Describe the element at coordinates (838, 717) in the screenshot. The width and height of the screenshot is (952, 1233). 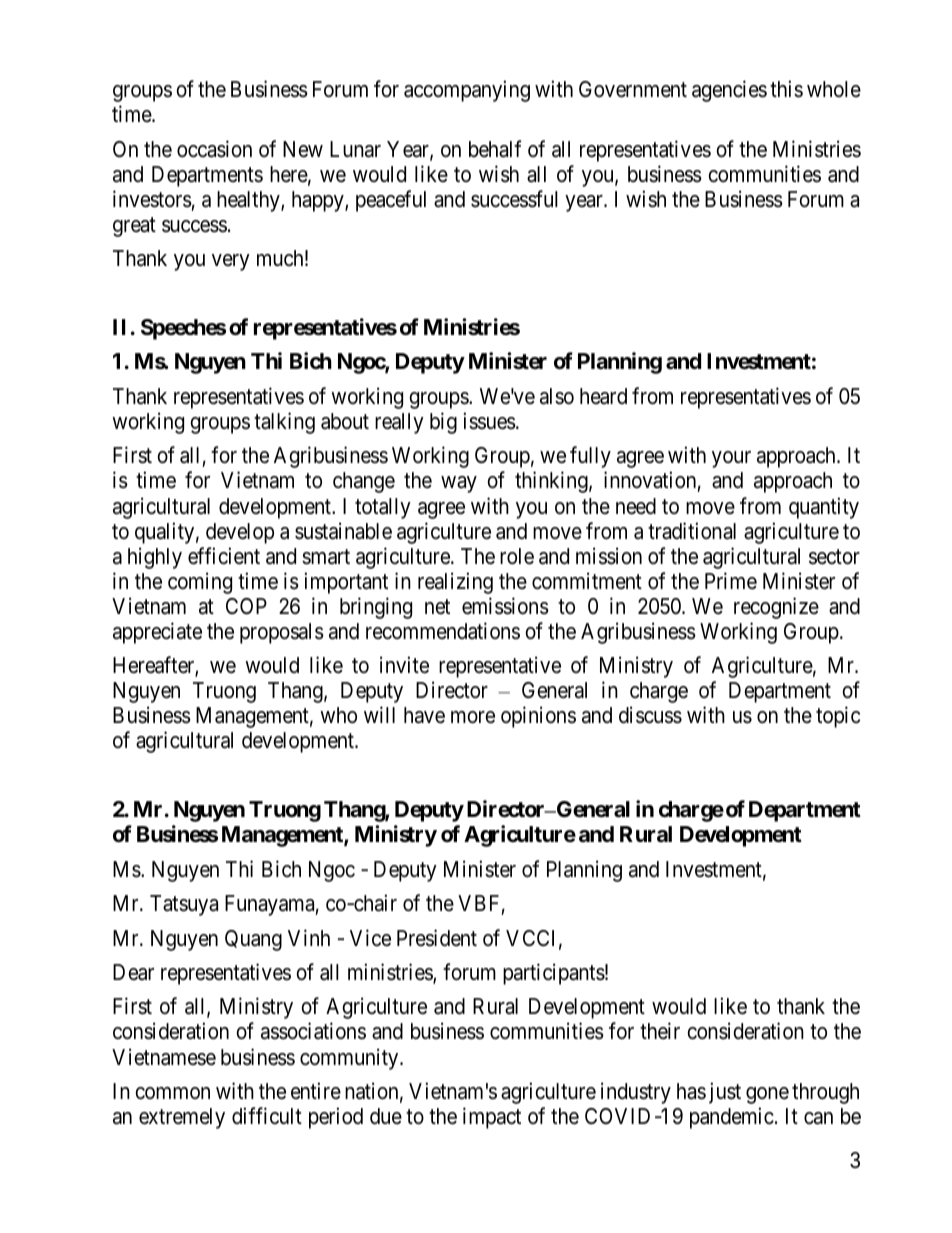
I see `topic` at that location.
